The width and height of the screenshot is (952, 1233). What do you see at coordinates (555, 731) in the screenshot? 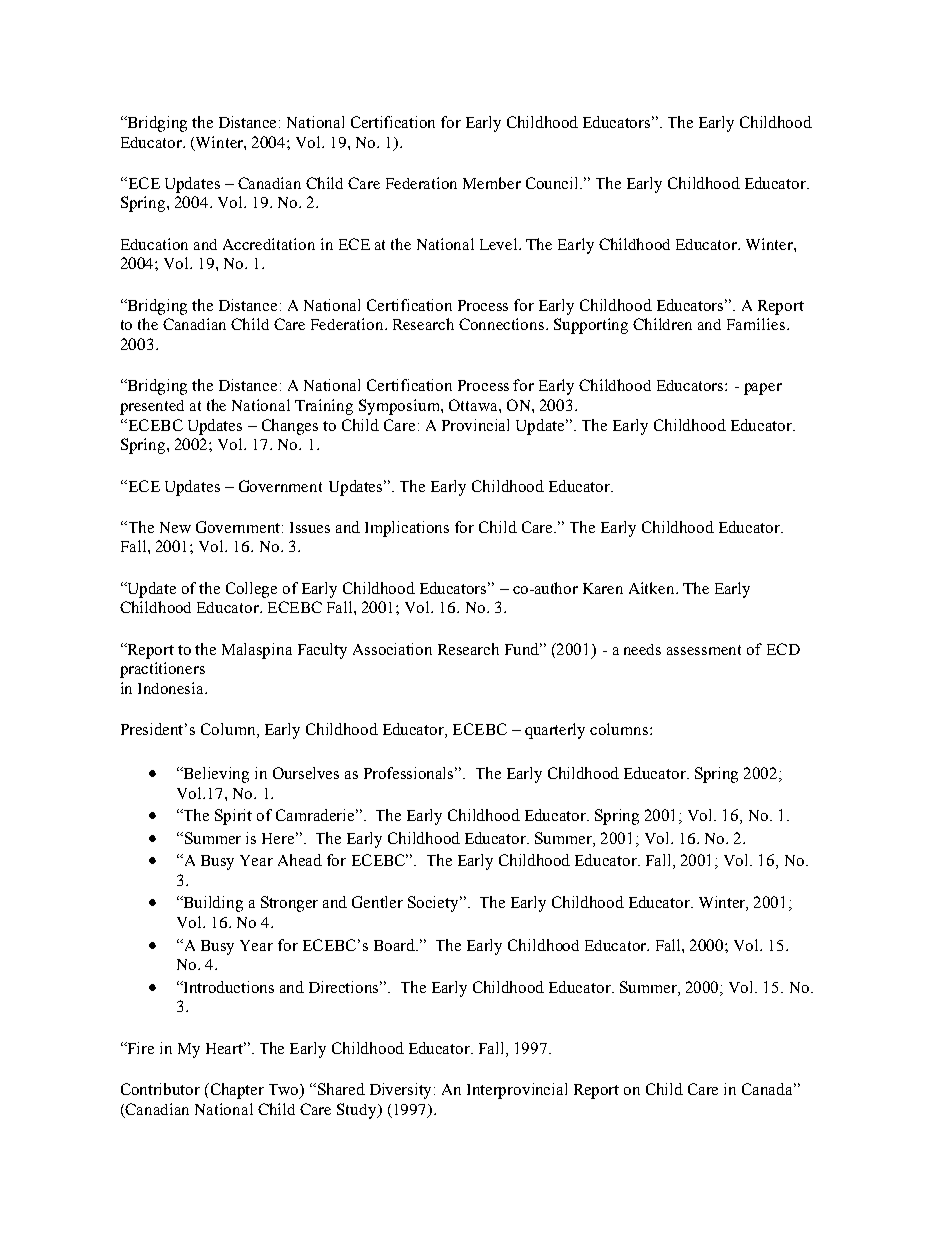
I see `quarterly` at bounding box center [555, 731].
